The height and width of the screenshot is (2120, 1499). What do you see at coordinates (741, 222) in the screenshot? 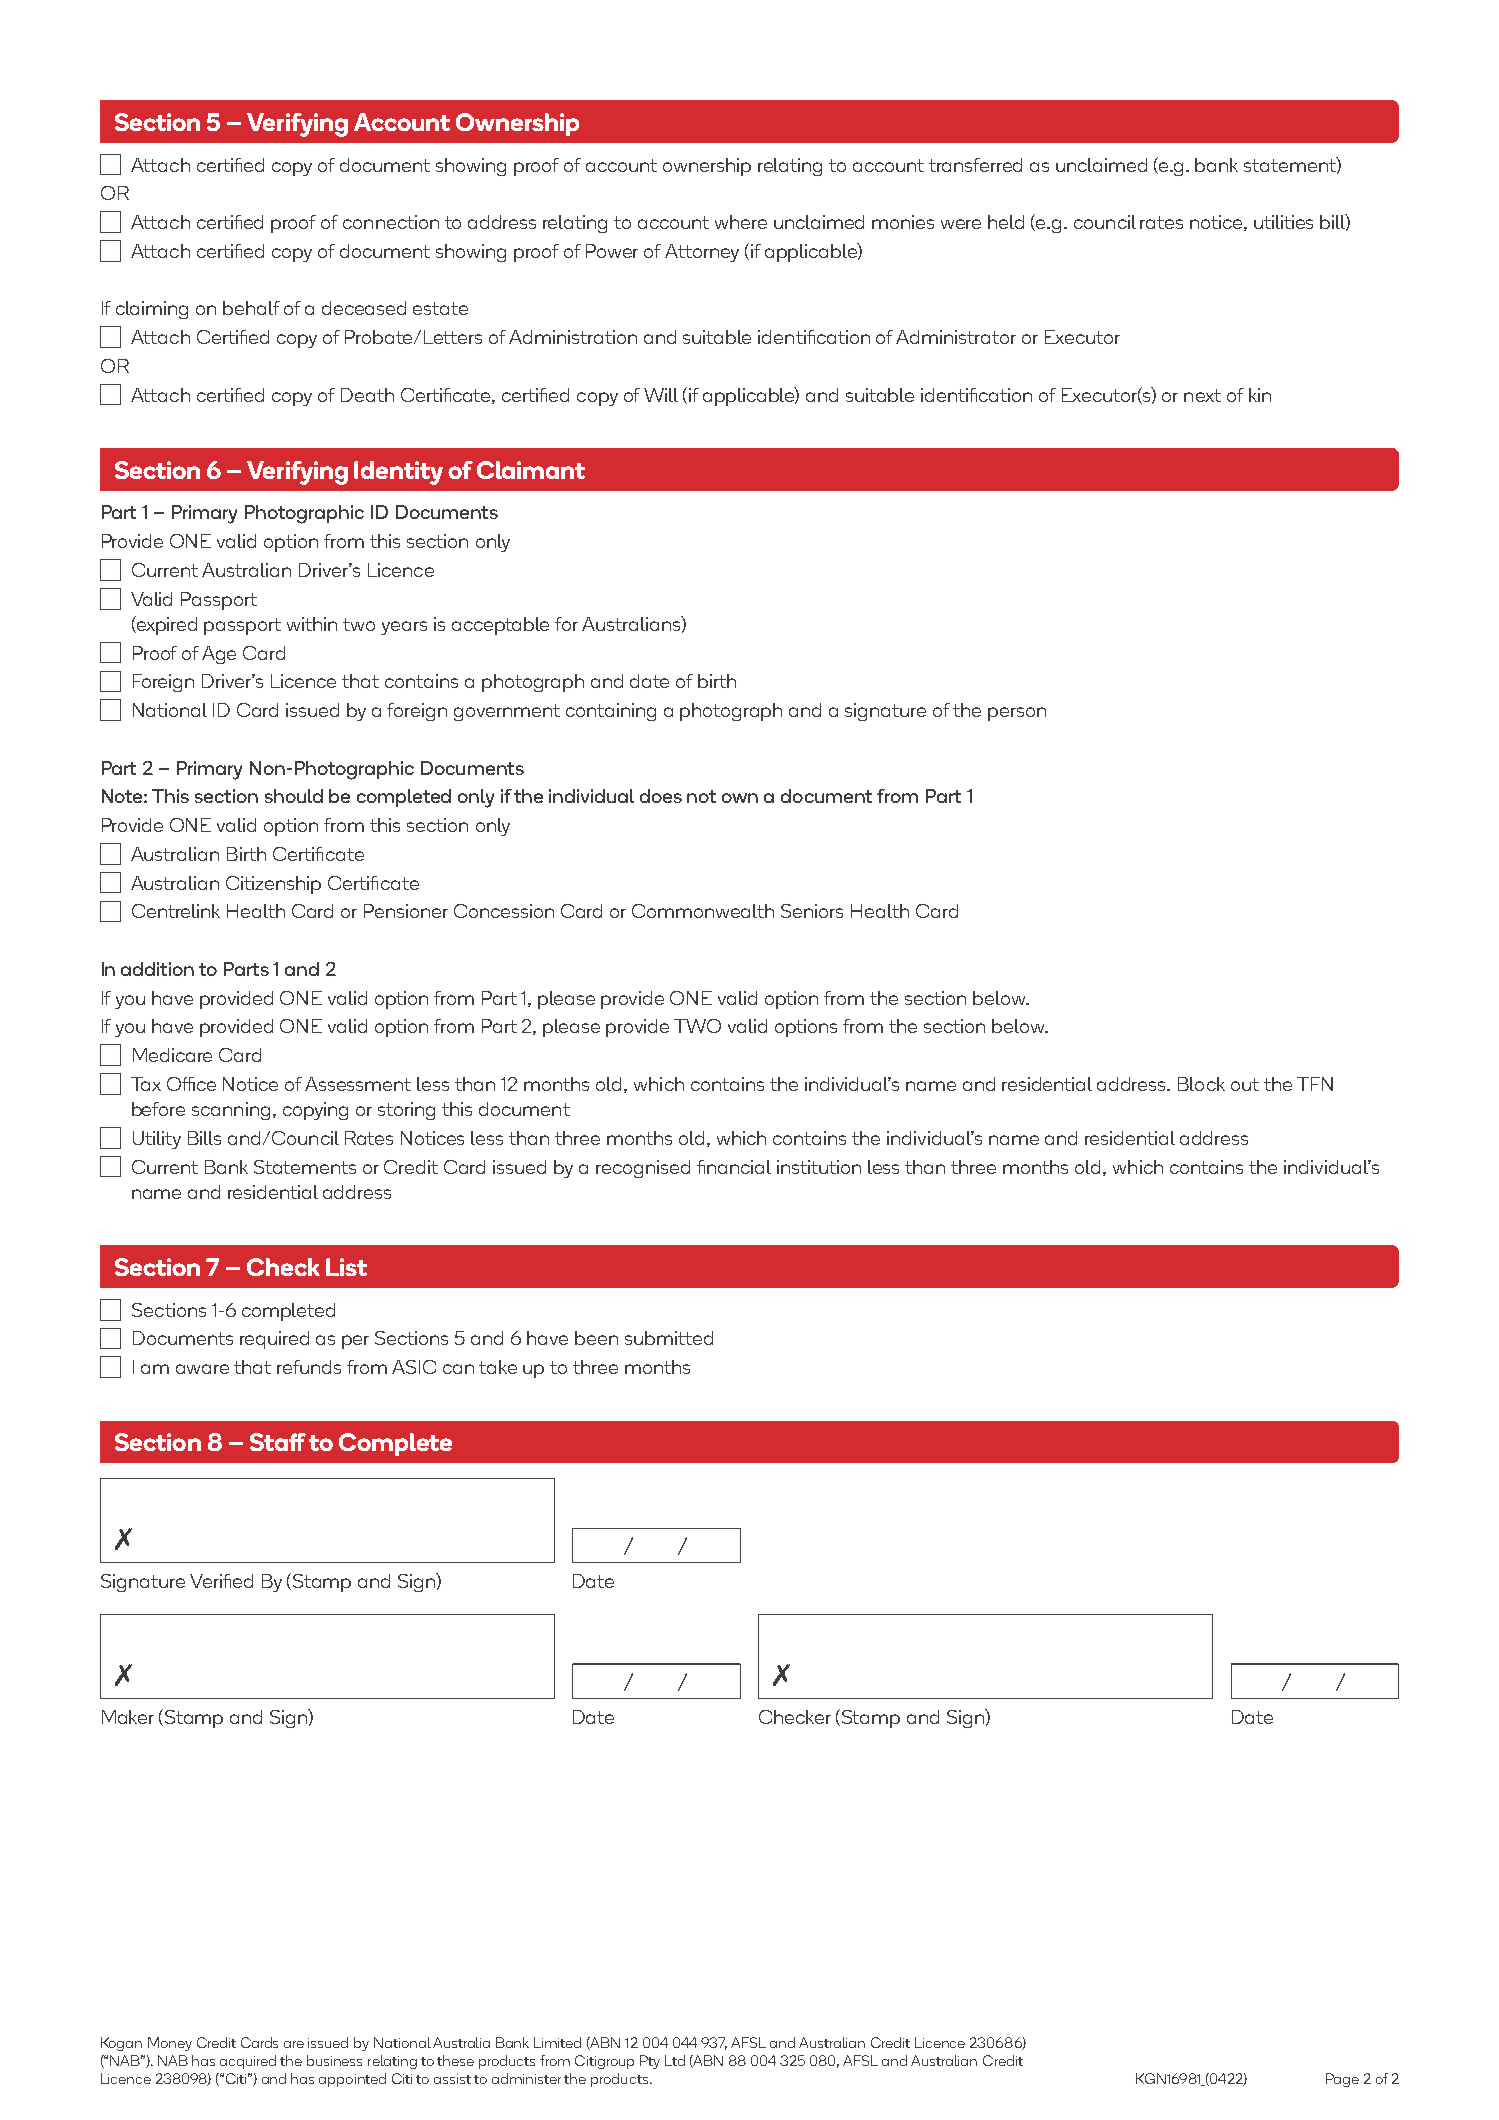
I see `where` at bounding box center [741, 222].
